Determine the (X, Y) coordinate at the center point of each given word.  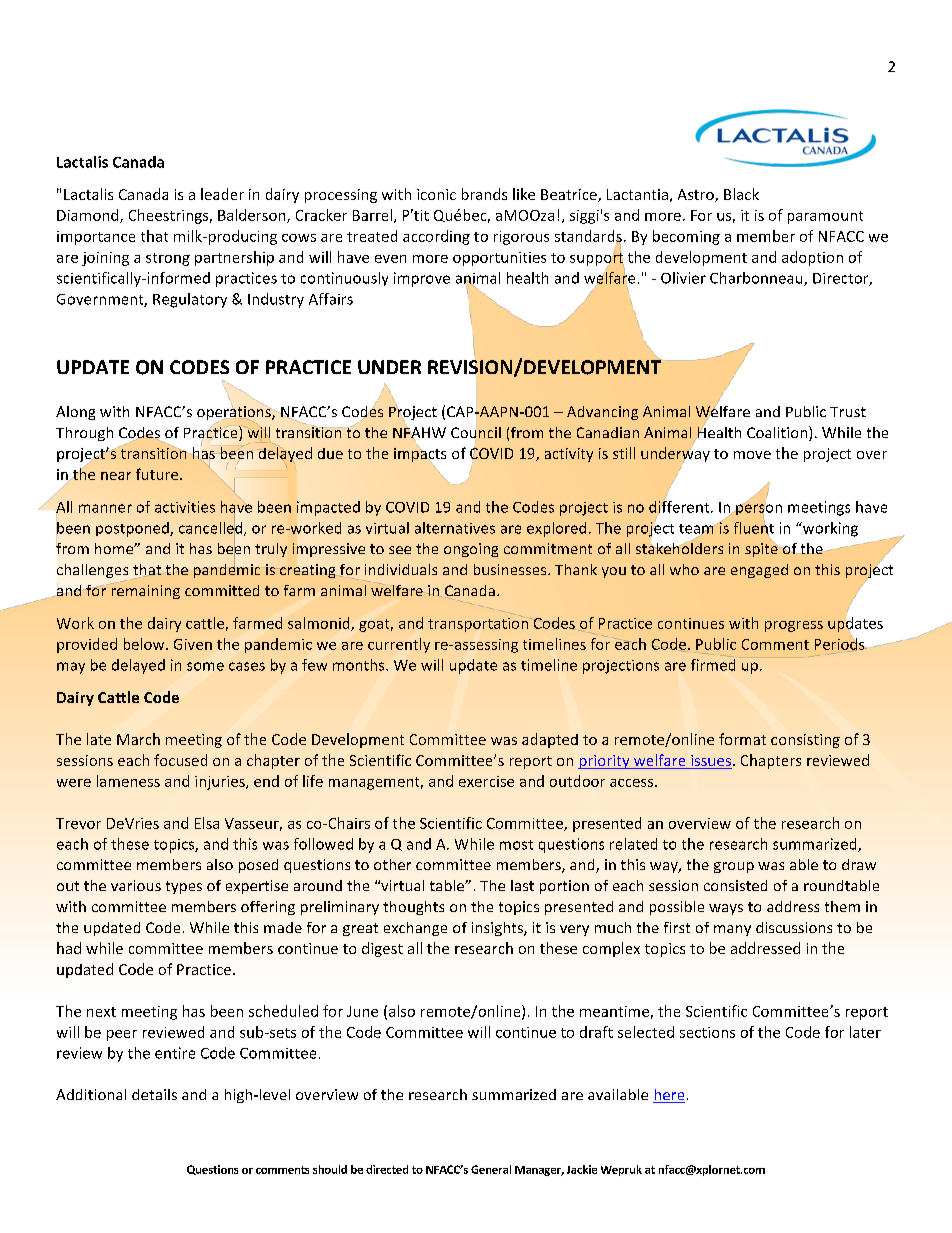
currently (399, 645)
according (436, 237)
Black (741, 194)
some (205, 666)
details (154, 1094)
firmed (713, 663)
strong (168, 259)
